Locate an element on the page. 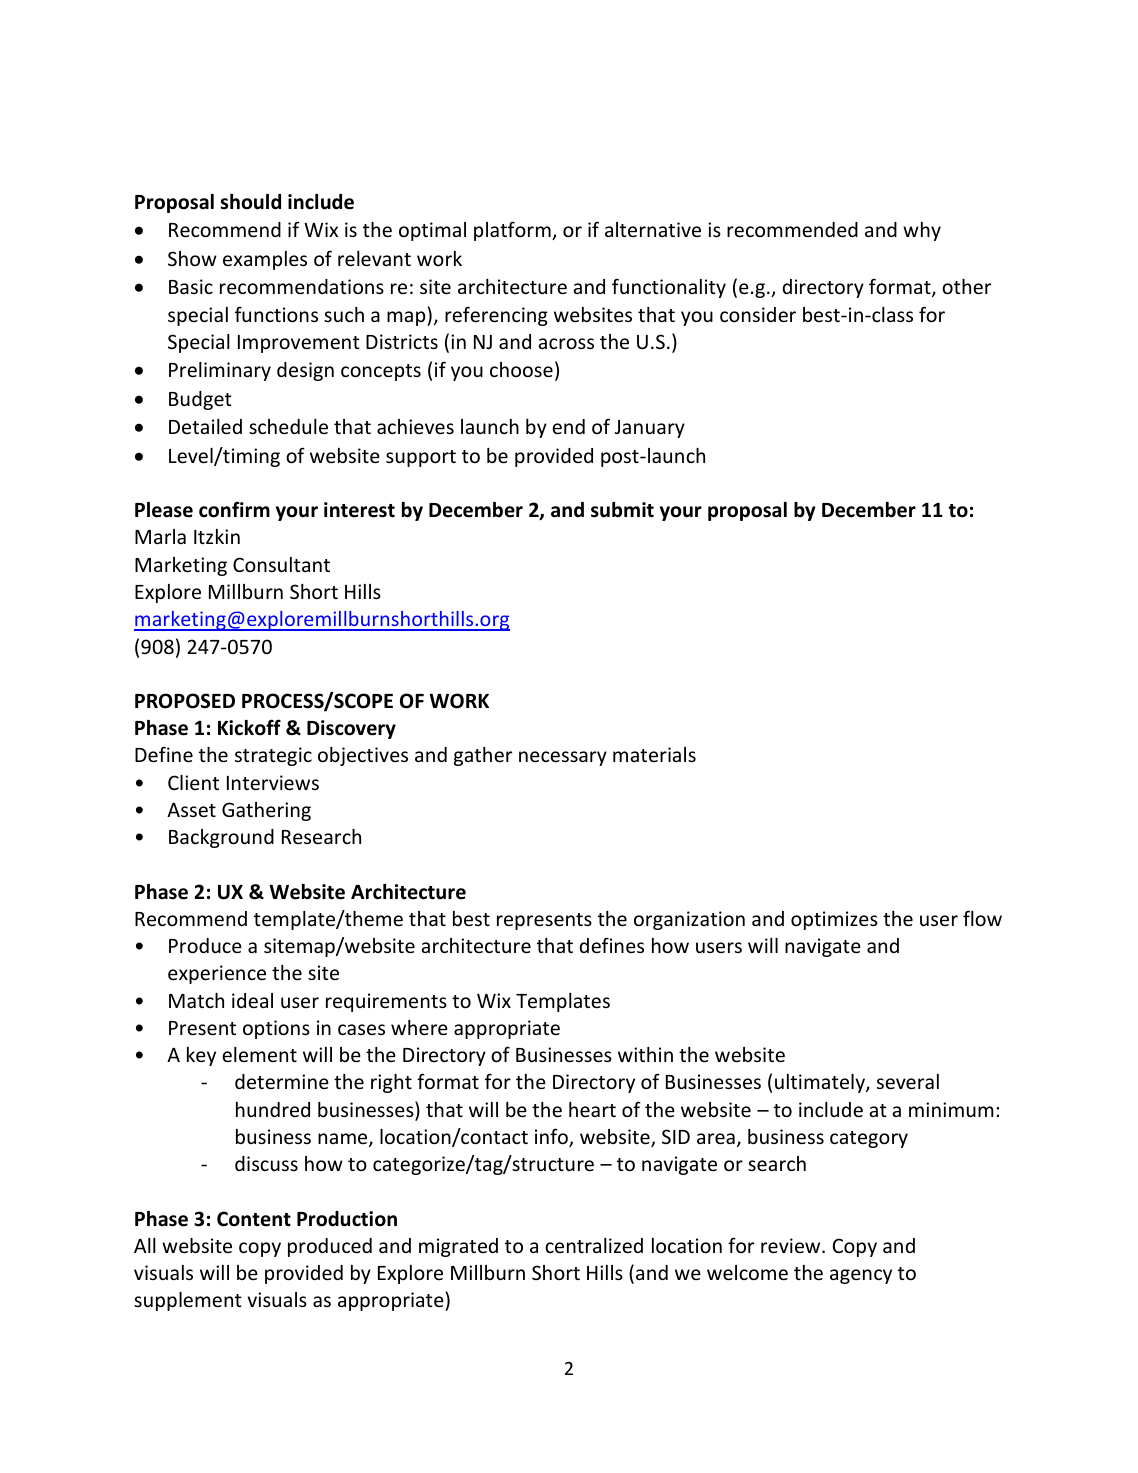  January is located at coordinates (650, 429).
